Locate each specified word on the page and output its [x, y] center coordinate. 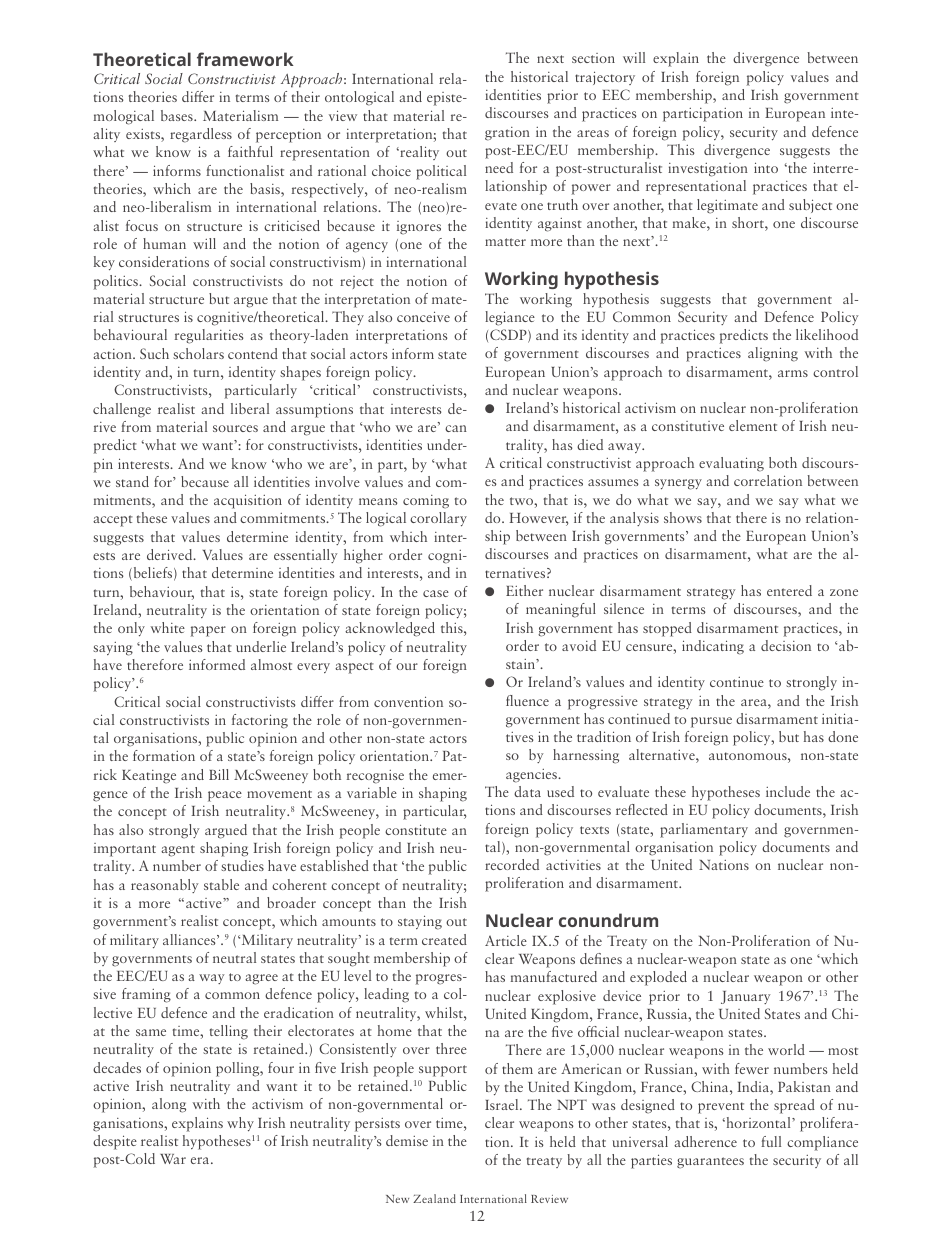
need [499, 167]
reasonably [164, 886]
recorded [512, 864]
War [173, 1159]
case [436, 593]
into [766, 167]
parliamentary [704, 830]
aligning [773, 354]
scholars [198, 353]
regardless [201, 135]
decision [786, 645]
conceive [423, 316]
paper [208, 631]
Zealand [434, 1198]
